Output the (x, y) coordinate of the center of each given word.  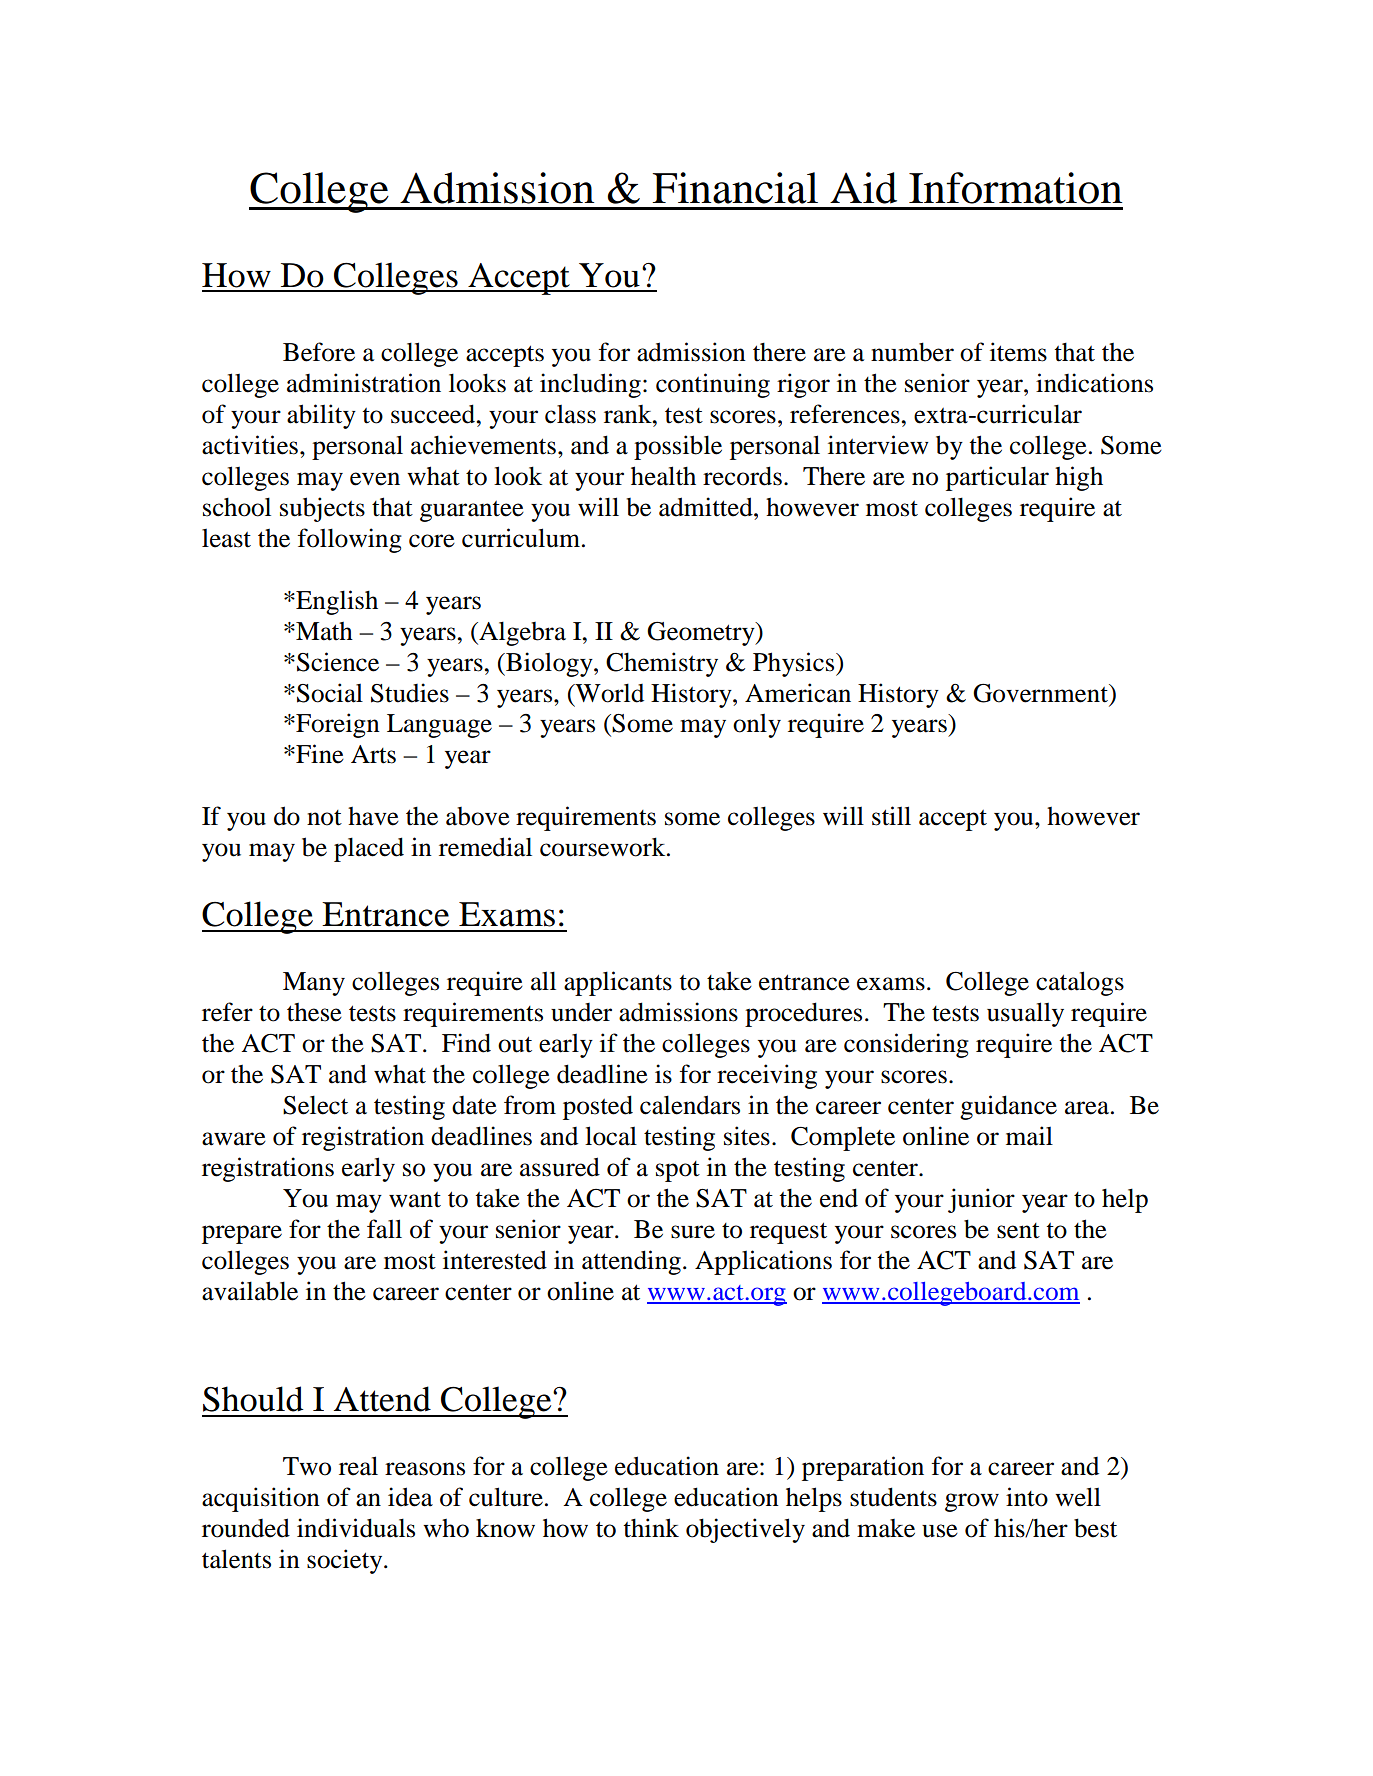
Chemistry (662, 664)
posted (598, 1107)
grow (972, 1502)
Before (319, 352)
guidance (1008, 1107)
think (651, 1528)
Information (1015, 188)
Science (338, 662)
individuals (356, 1528)
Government (1042, 693)
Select (315, 1105)
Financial (735, 188)
